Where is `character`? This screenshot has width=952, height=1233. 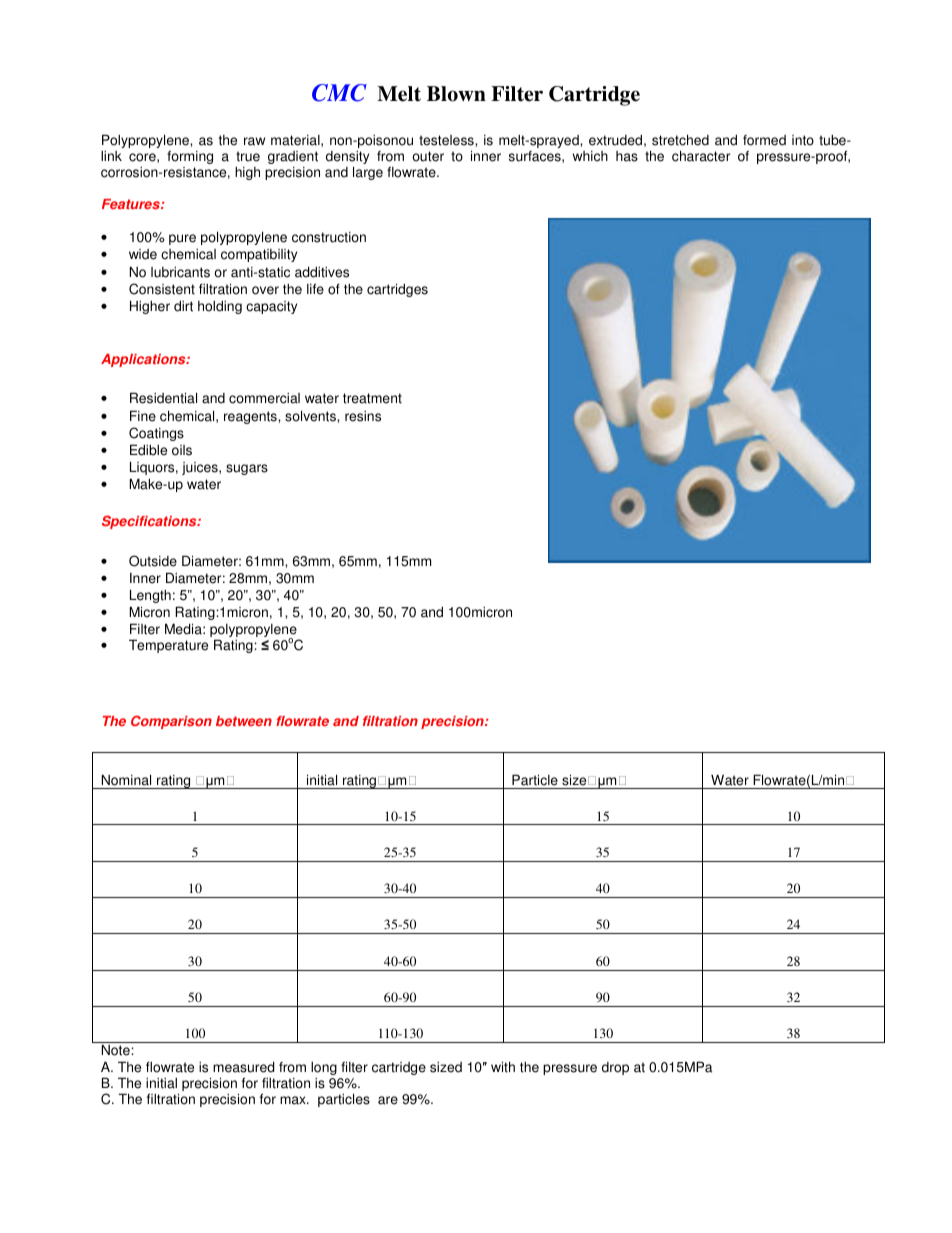
character is located at coordinates (701, 156).
